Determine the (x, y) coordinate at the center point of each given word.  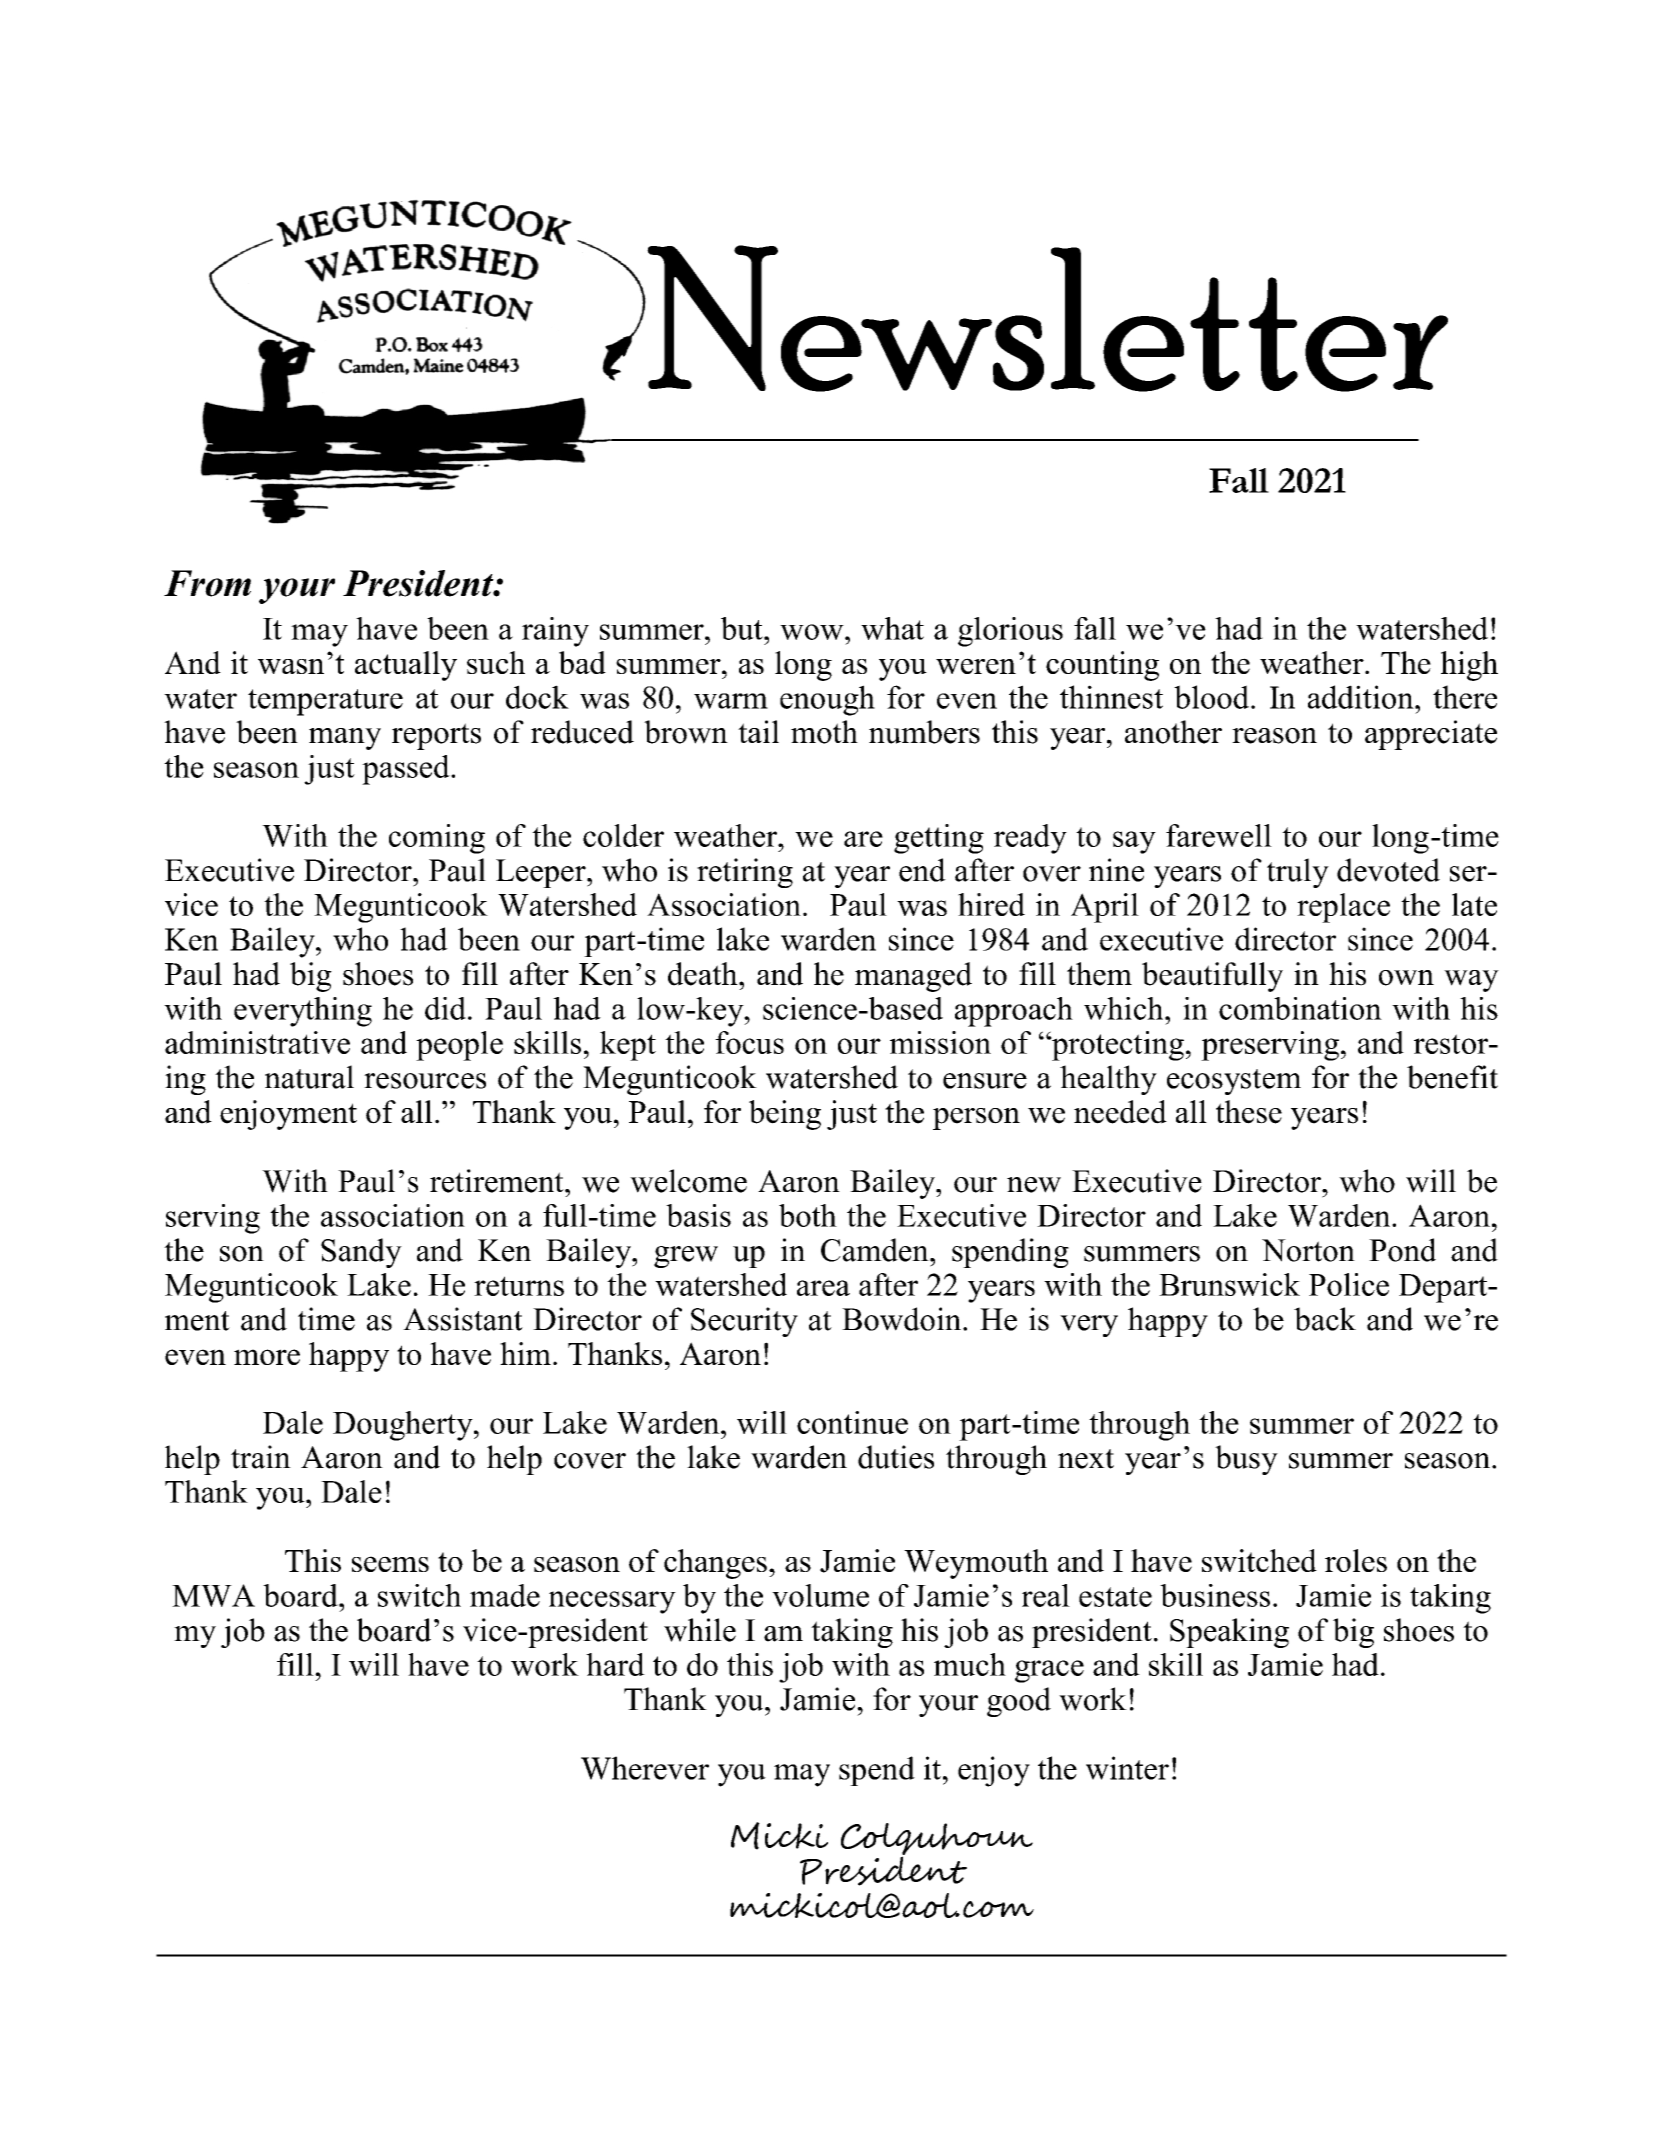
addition (1362, 697)
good (1019, 1702)
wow (813, 632)
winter (1127, 1768)
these (1249, 1112)
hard (615, 1664)
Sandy (361, 1253)
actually (406, 666)
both (808, 1215)
